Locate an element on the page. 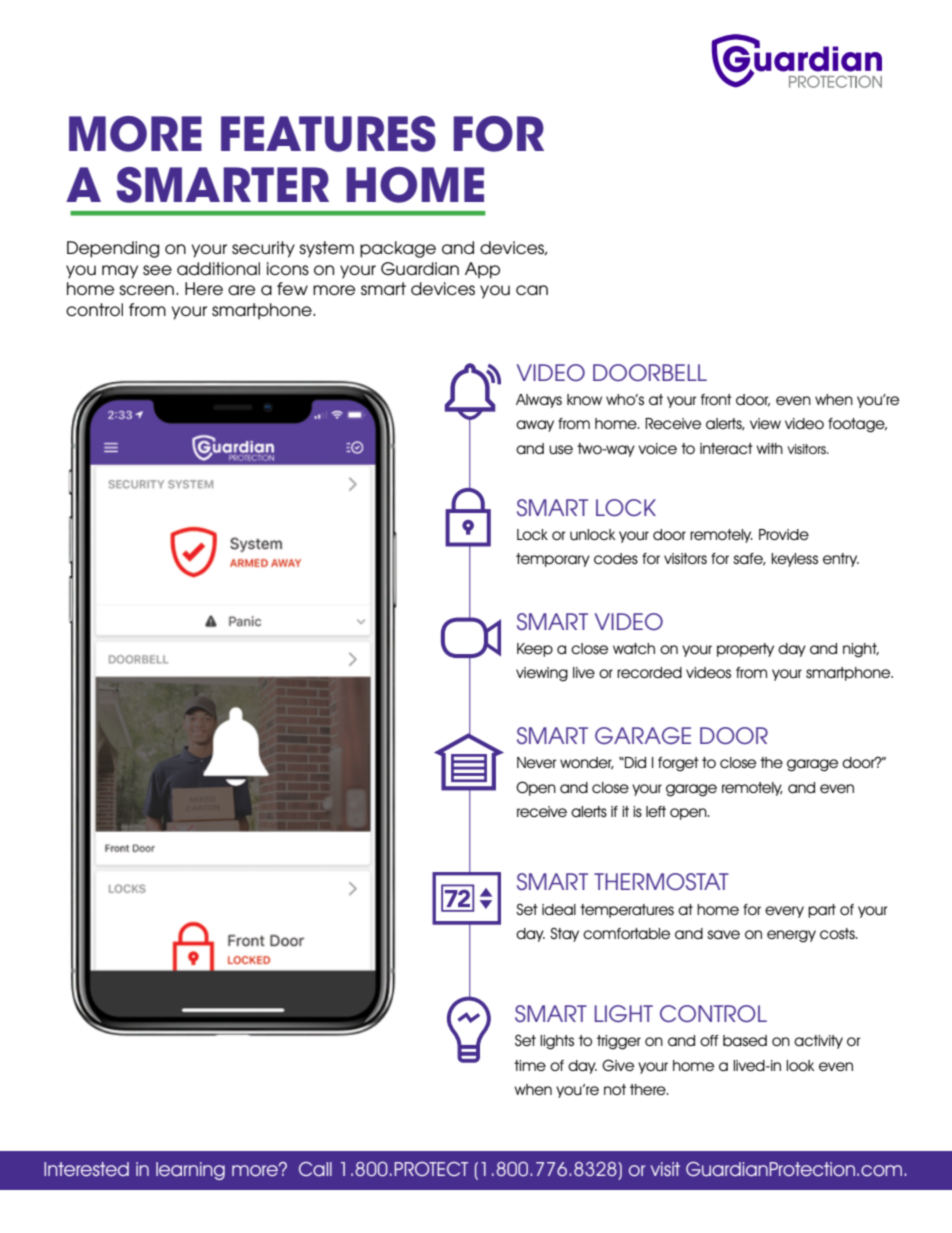 The width and height of the document is (952, 1233). learning is located at coordinates (190, 1171).
